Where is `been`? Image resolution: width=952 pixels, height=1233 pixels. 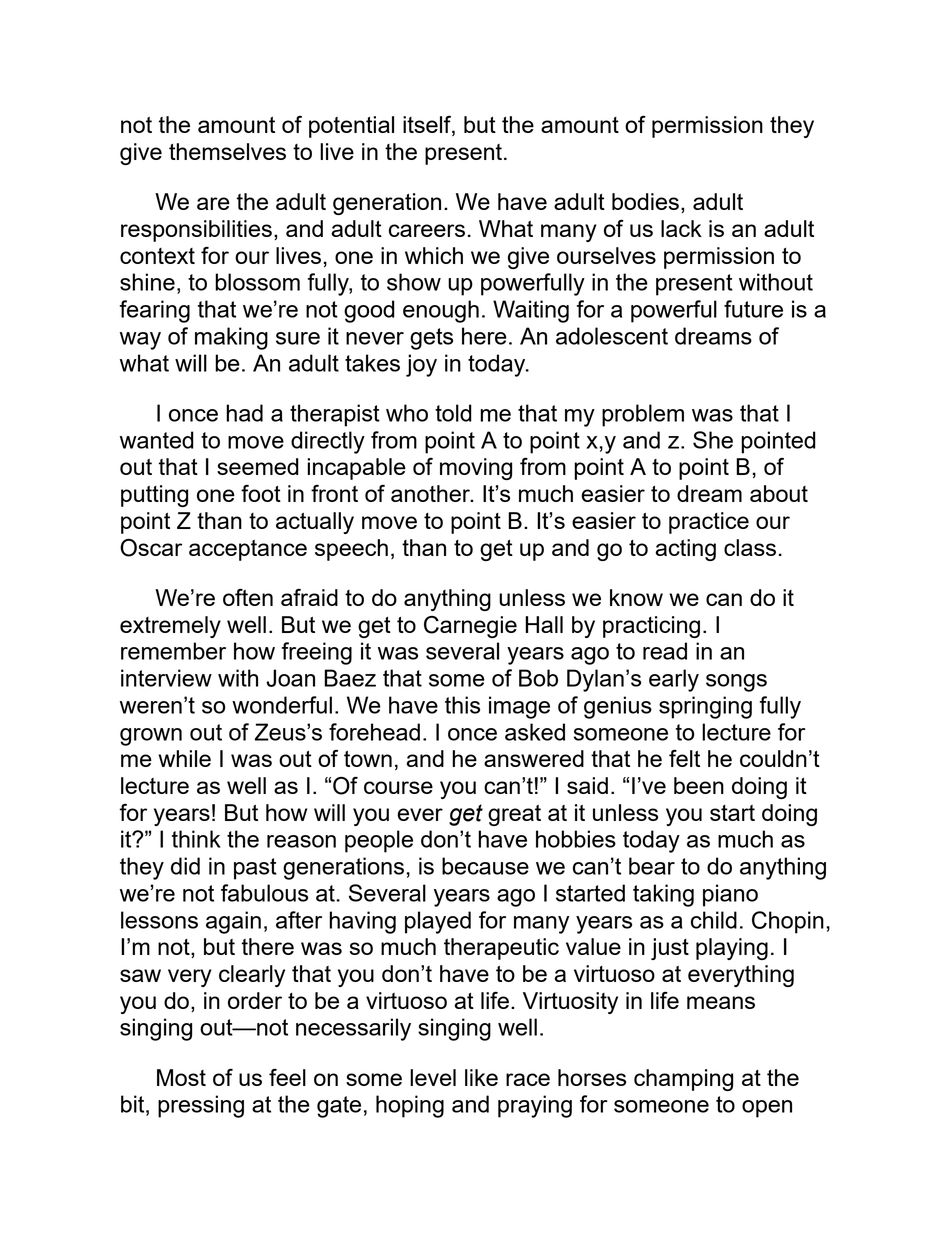 been is located at coordinates (699, 785).
